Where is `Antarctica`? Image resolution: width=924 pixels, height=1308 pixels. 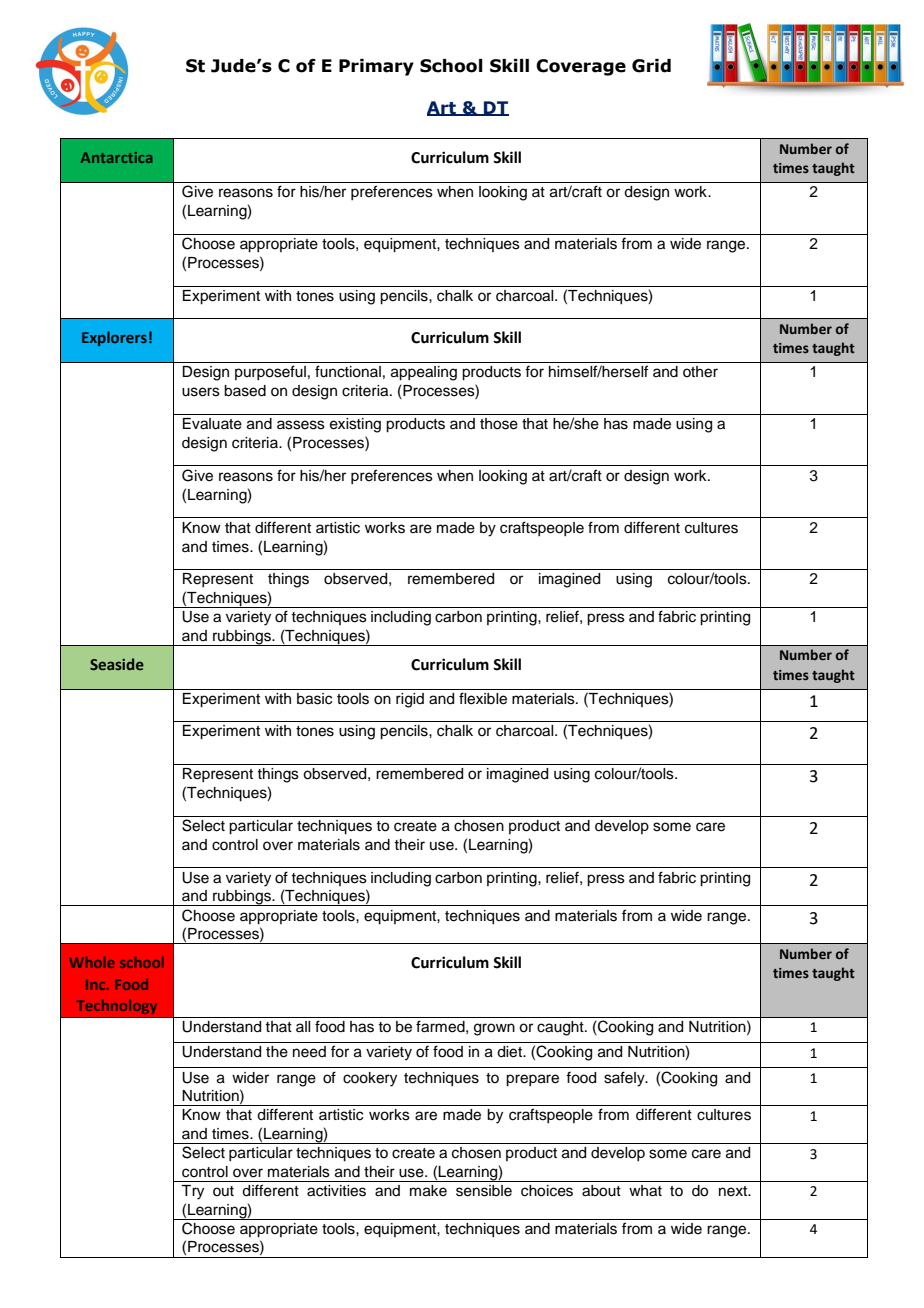 Antarctica is located at coordinates (116, 157).
